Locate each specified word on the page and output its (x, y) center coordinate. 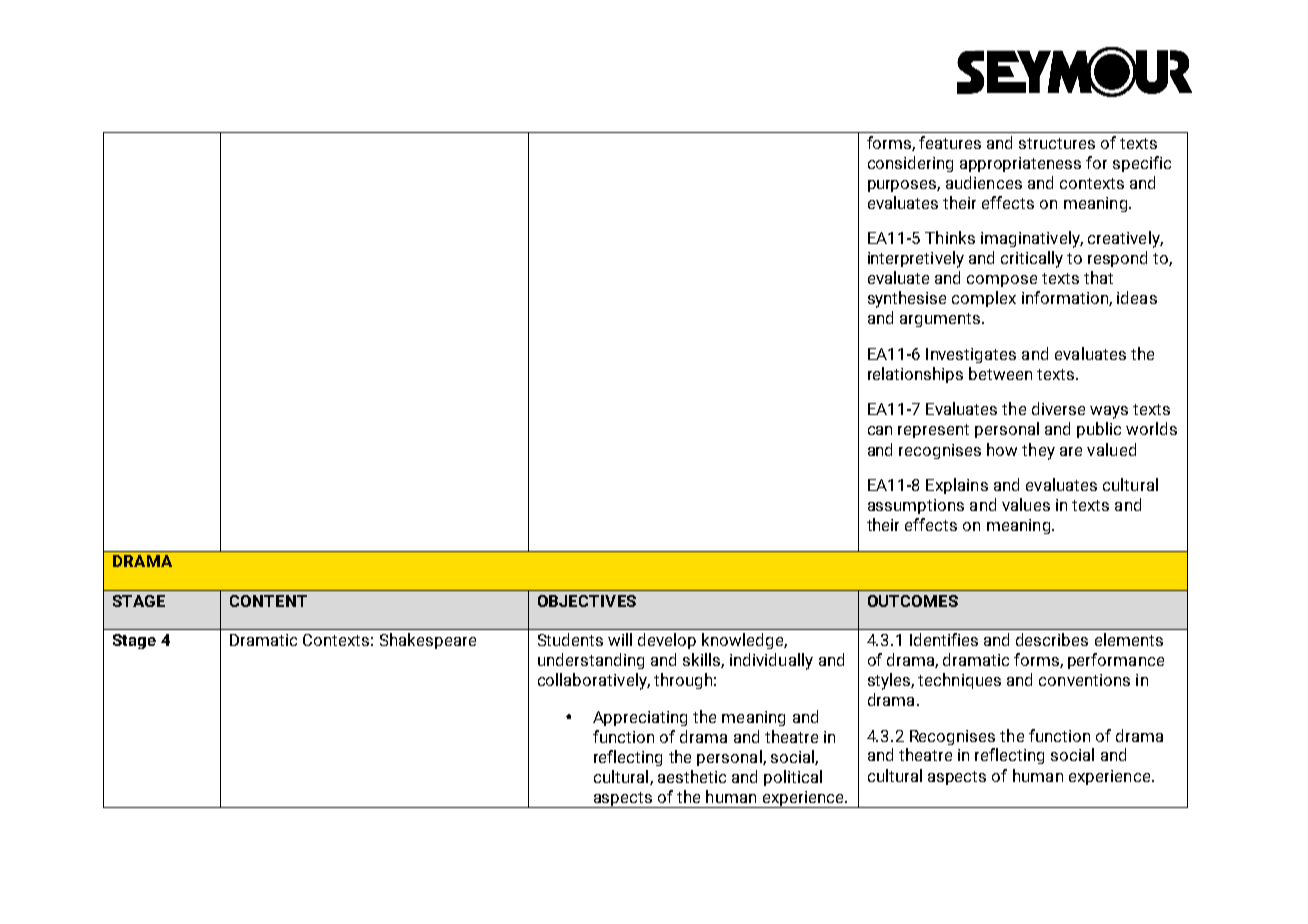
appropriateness (1020, 164)
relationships (915, 375)
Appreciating (640, 718)
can (880, 430)
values (1026, 504)
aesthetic (692, 776)
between (1000, 373)
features (950, 142)
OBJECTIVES (587, 601)
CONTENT (268, 601)
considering (910, 164)
